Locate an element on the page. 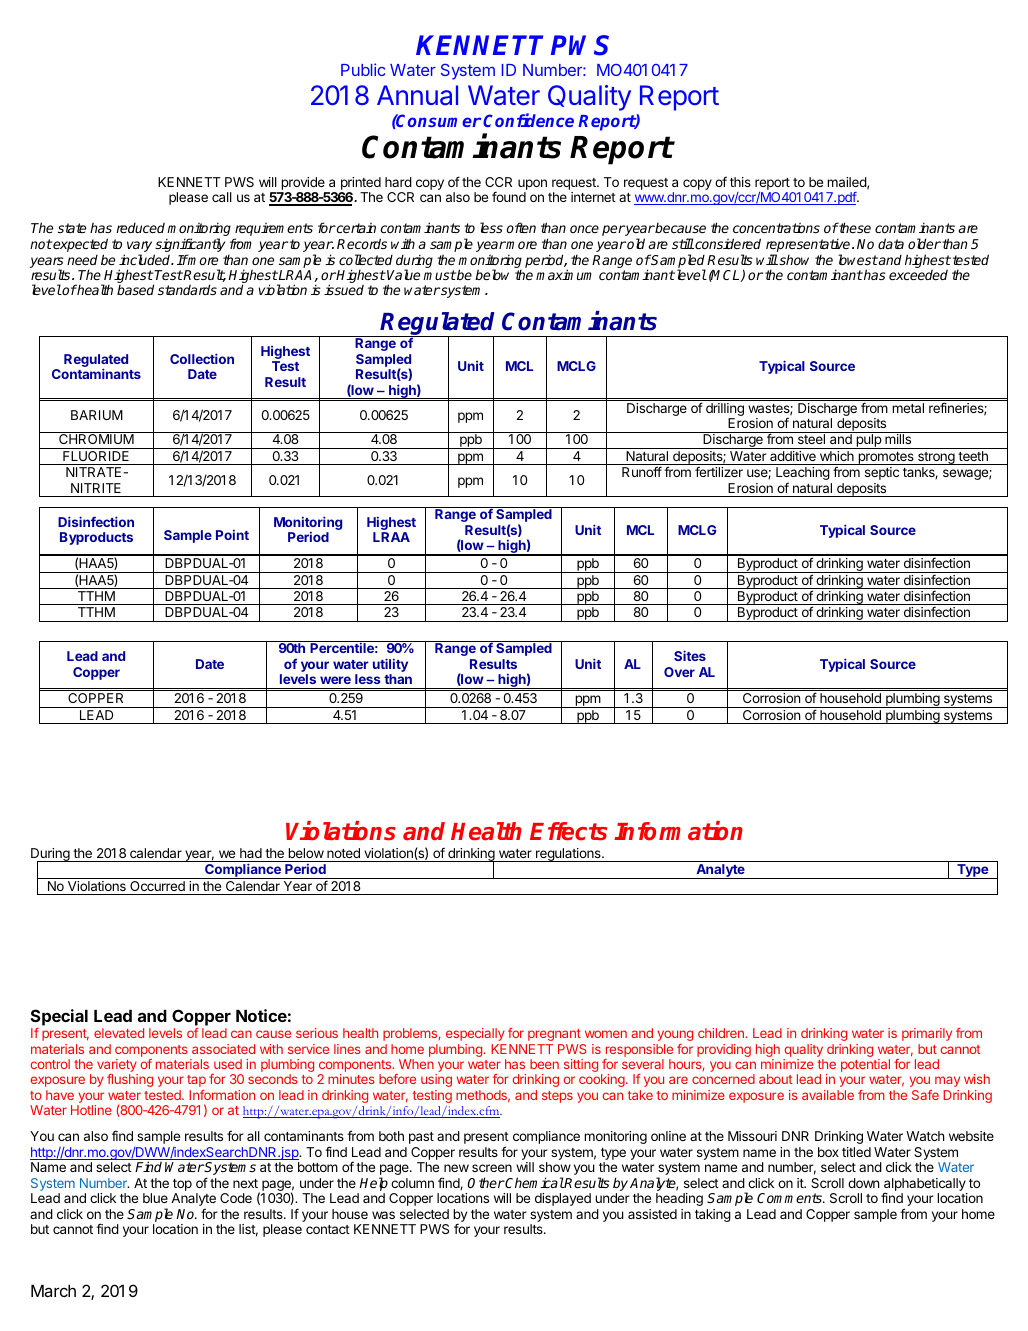 The height and width of the page is (1331, 1028). state is located at coordinates (72, 228).
